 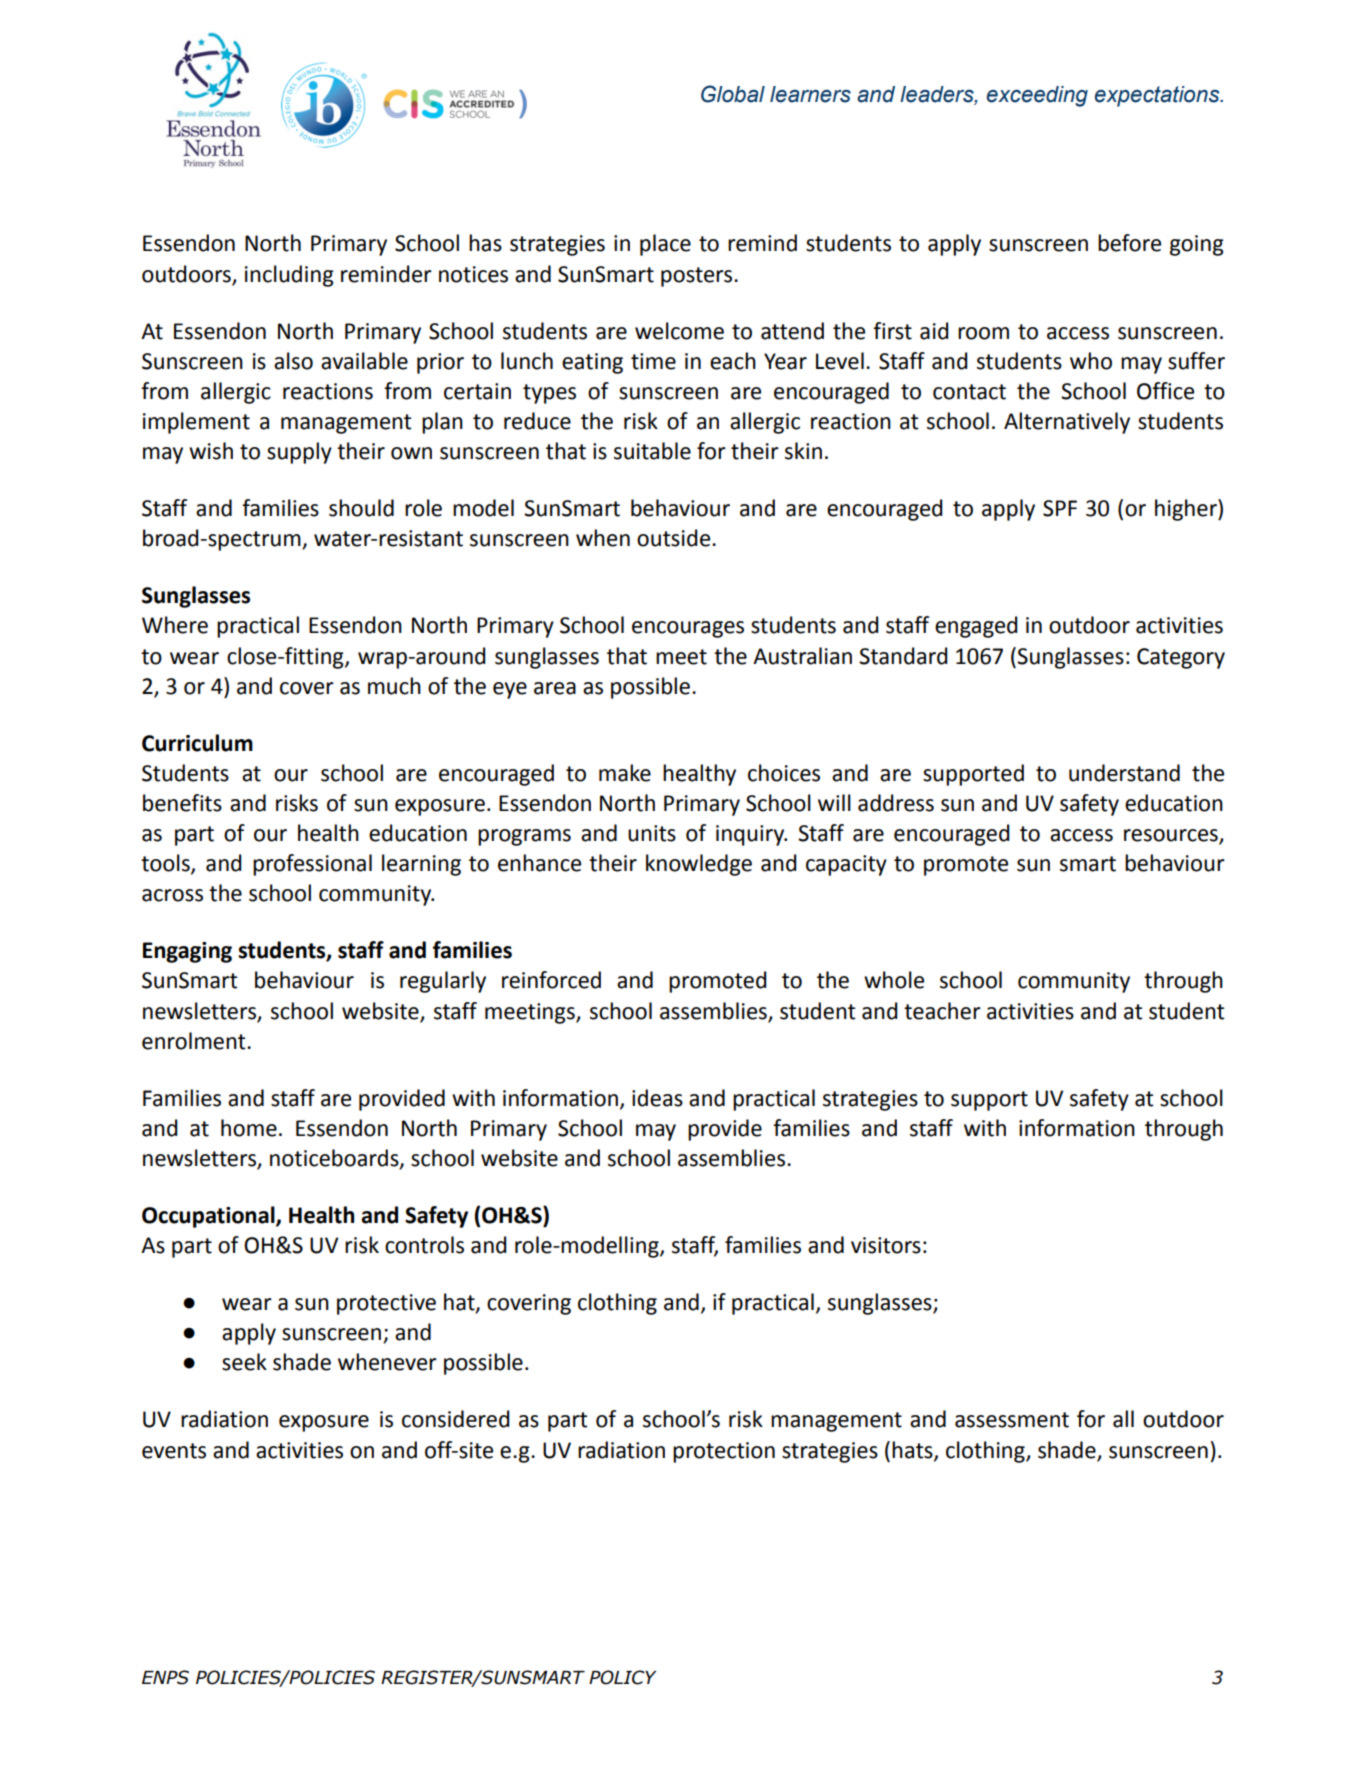 I want to click on assessment, so click(x=1012, y=1420).
